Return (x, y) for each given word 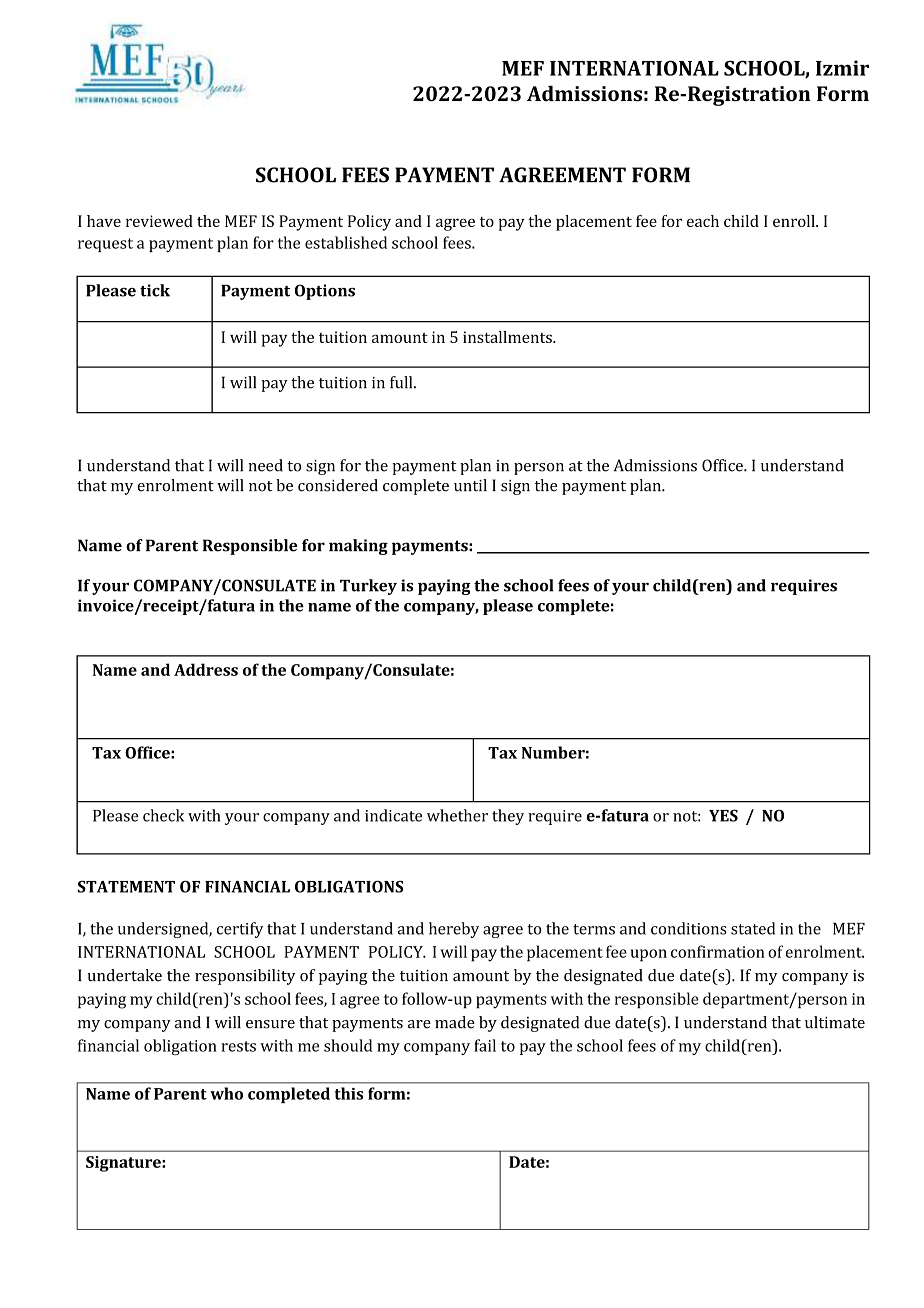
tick (155, 290)
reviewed (159, 221)
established (346, 242)
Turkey (368, 587)
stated (753, 928)
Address (206, 669)
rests (238, 1046)
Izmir (842, 68)
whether (457, 815)
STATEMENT (126, 886)
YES (723, 815)
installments (508, 337)
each (703, 221)
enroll (795, 221)
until (470, 485)
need (265, 465)
